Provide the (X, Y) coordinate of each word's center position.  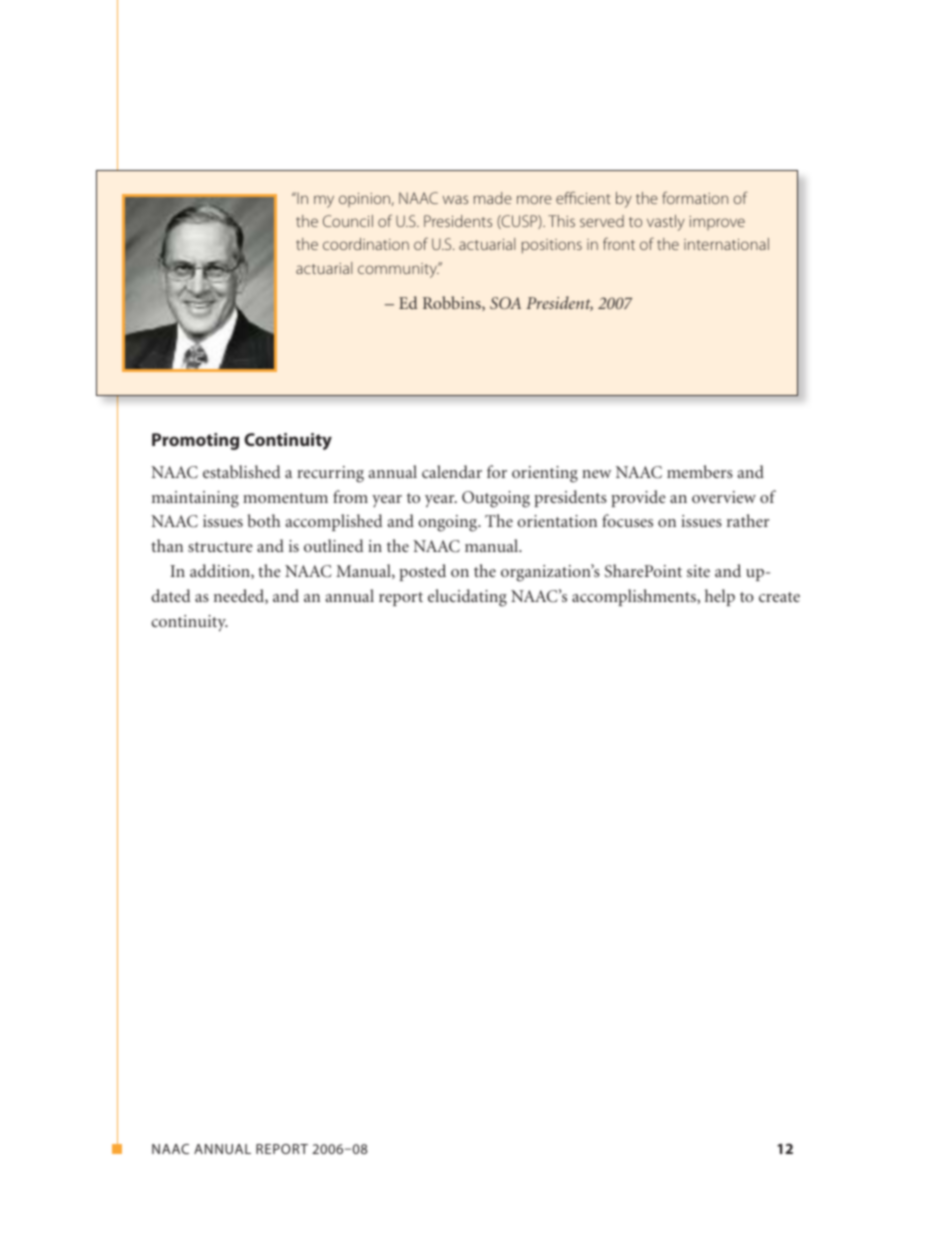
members (700, 471)
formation (695, 197)
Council (348, 221)
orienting (545, 474)
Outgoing (496, 499)
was (455, 199)
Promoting (195, 441)
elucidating (467, 598)
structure (220, 547)
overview (724, 497)
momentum (285, 498)
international (726, 244)
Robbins (453, 303)
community (398, 270)
